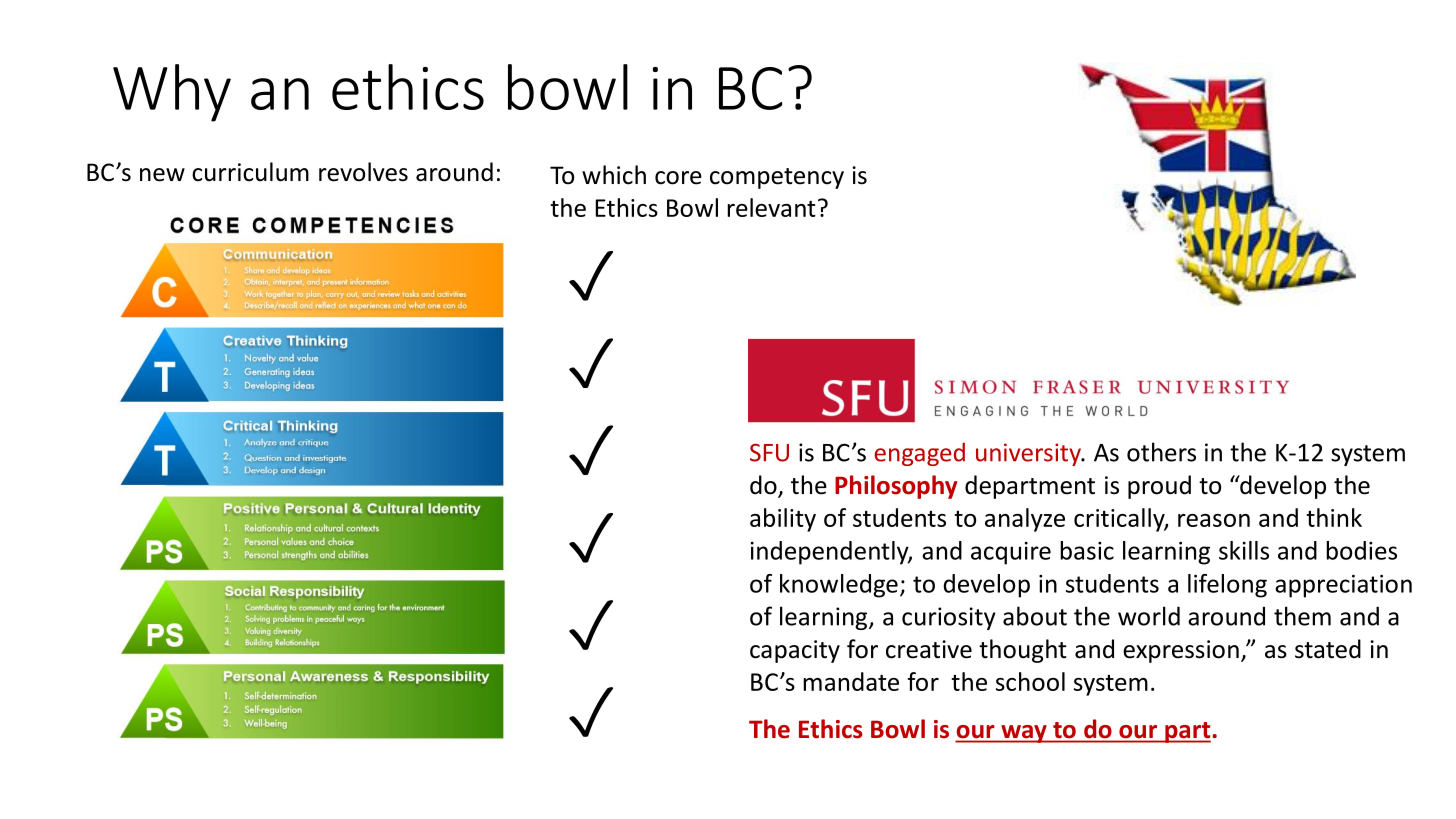 The width and height of the image is (1456, 819). What do you see at coordinates (1161, 452) in the image?
I see `others` at bounding box center [1161, 452].
